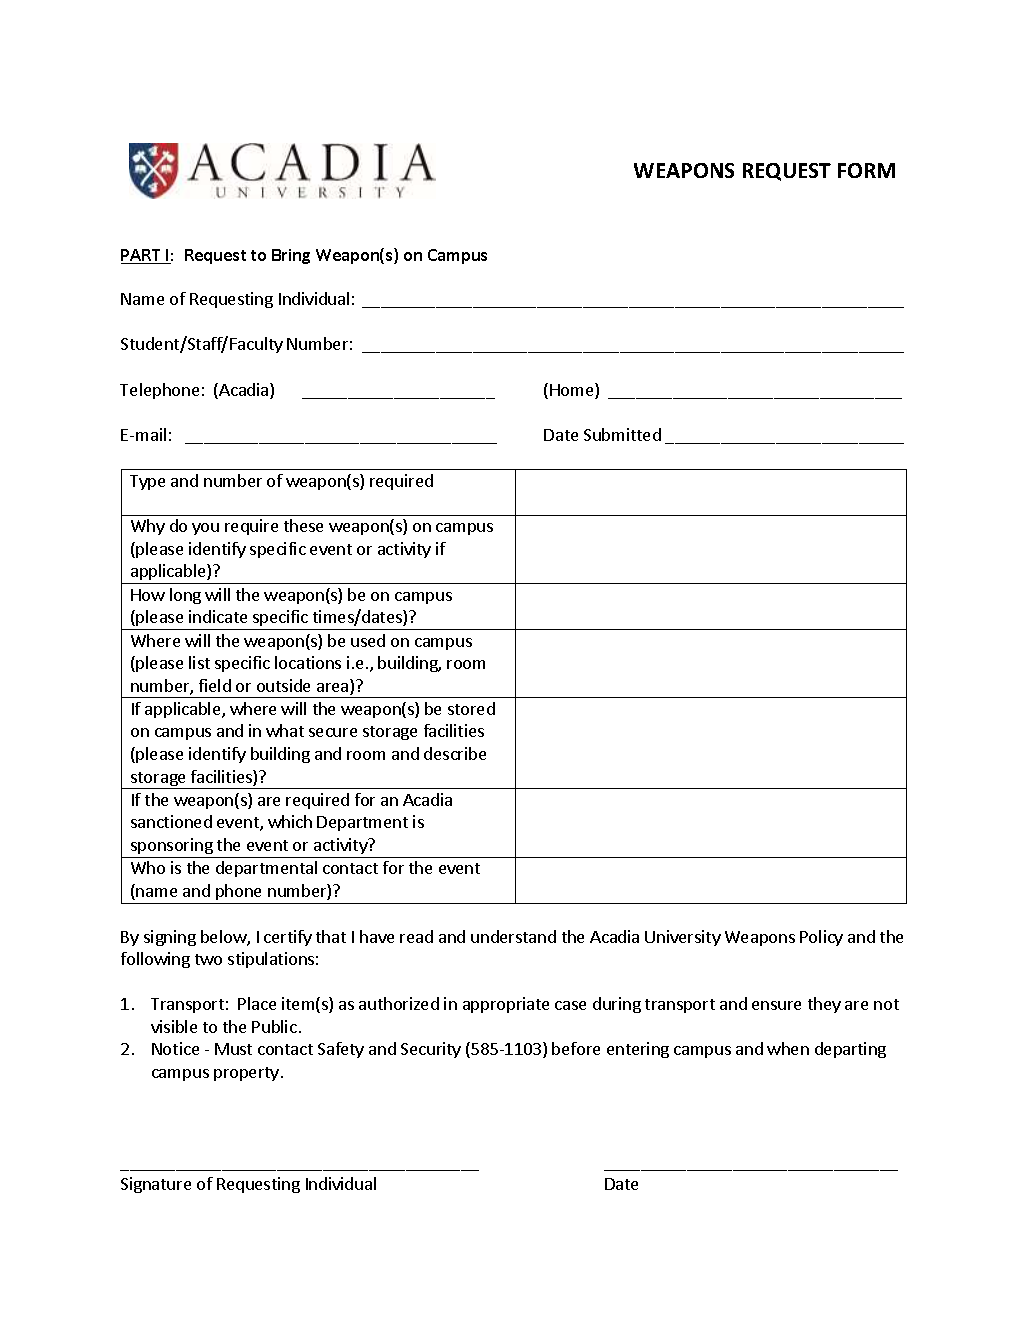 The width and height of the document is (1027, 1328). Describe the element at coordinates (821, 938) in the document. I see `Policy` at that location.
